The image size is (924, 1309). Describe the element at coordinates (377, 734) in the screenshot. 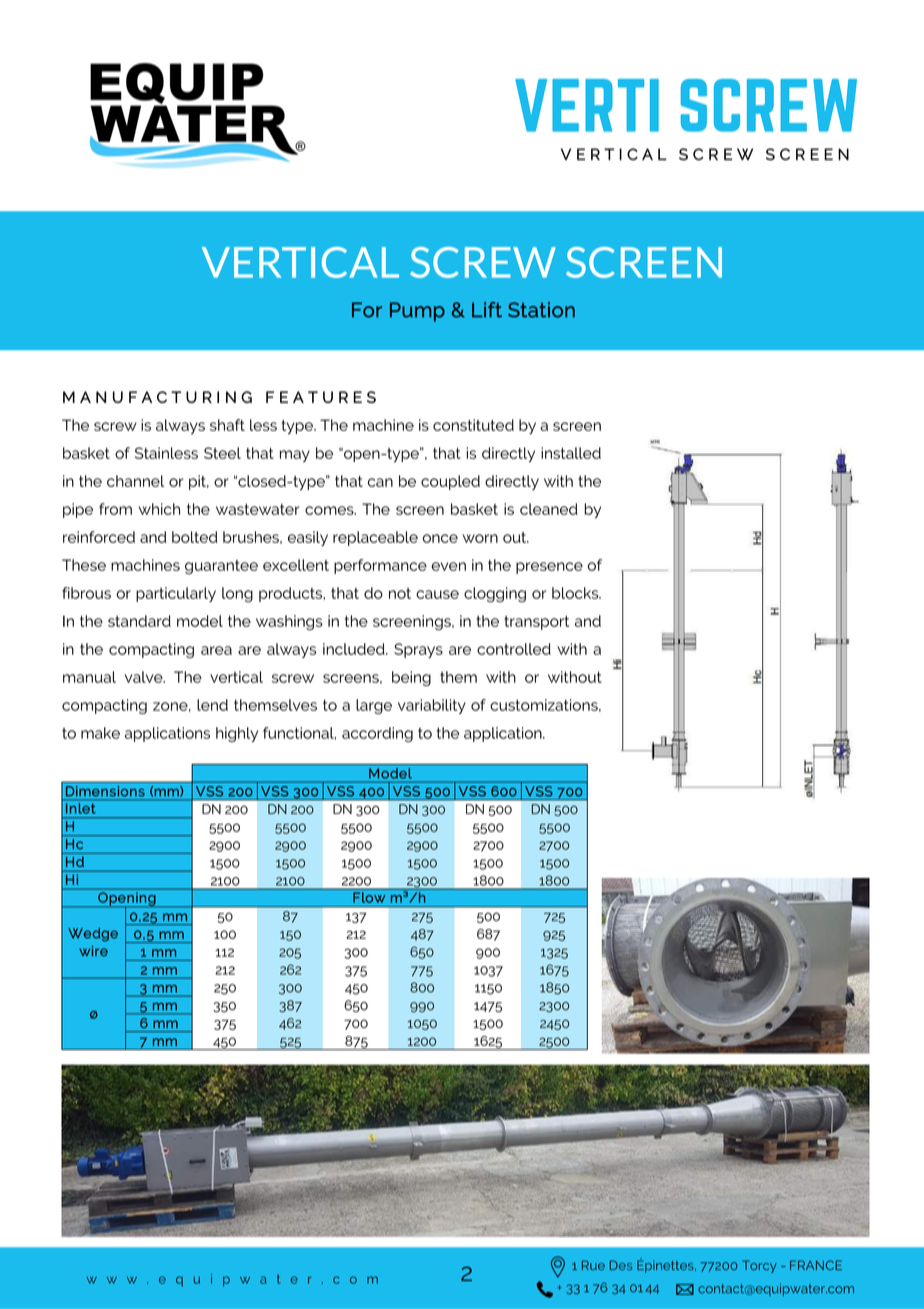

I see `according` at that location.
